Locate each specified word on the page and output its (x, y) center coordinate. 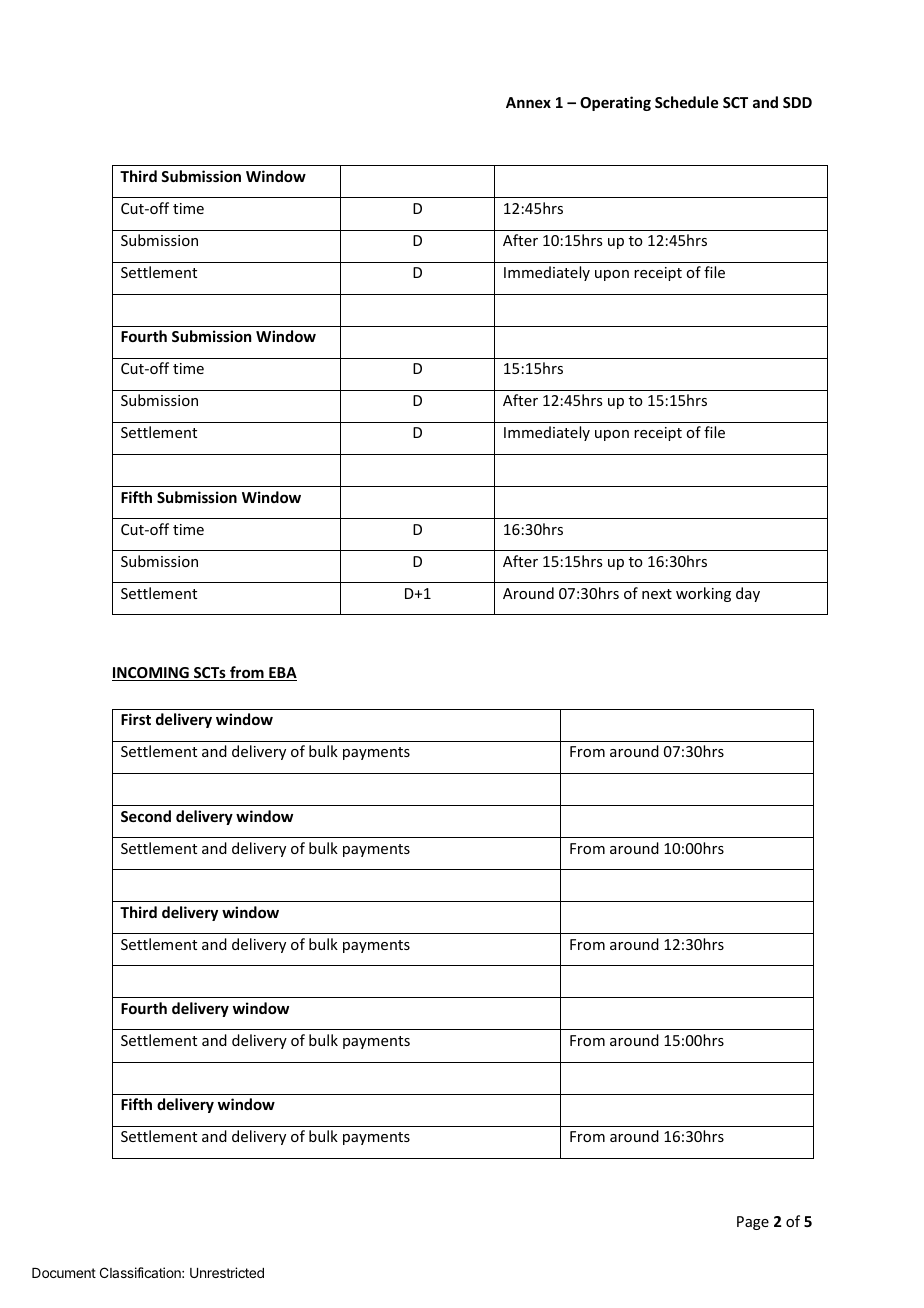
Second (146, 816)
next (657, 594)
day (748, 594)
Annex (528, 102)
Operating (615, 103)
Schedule (686, 102)
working (703, 594)
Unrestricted (227, 1272)
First (136, 719)
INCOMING (151, 674)
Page (753, 1223)
